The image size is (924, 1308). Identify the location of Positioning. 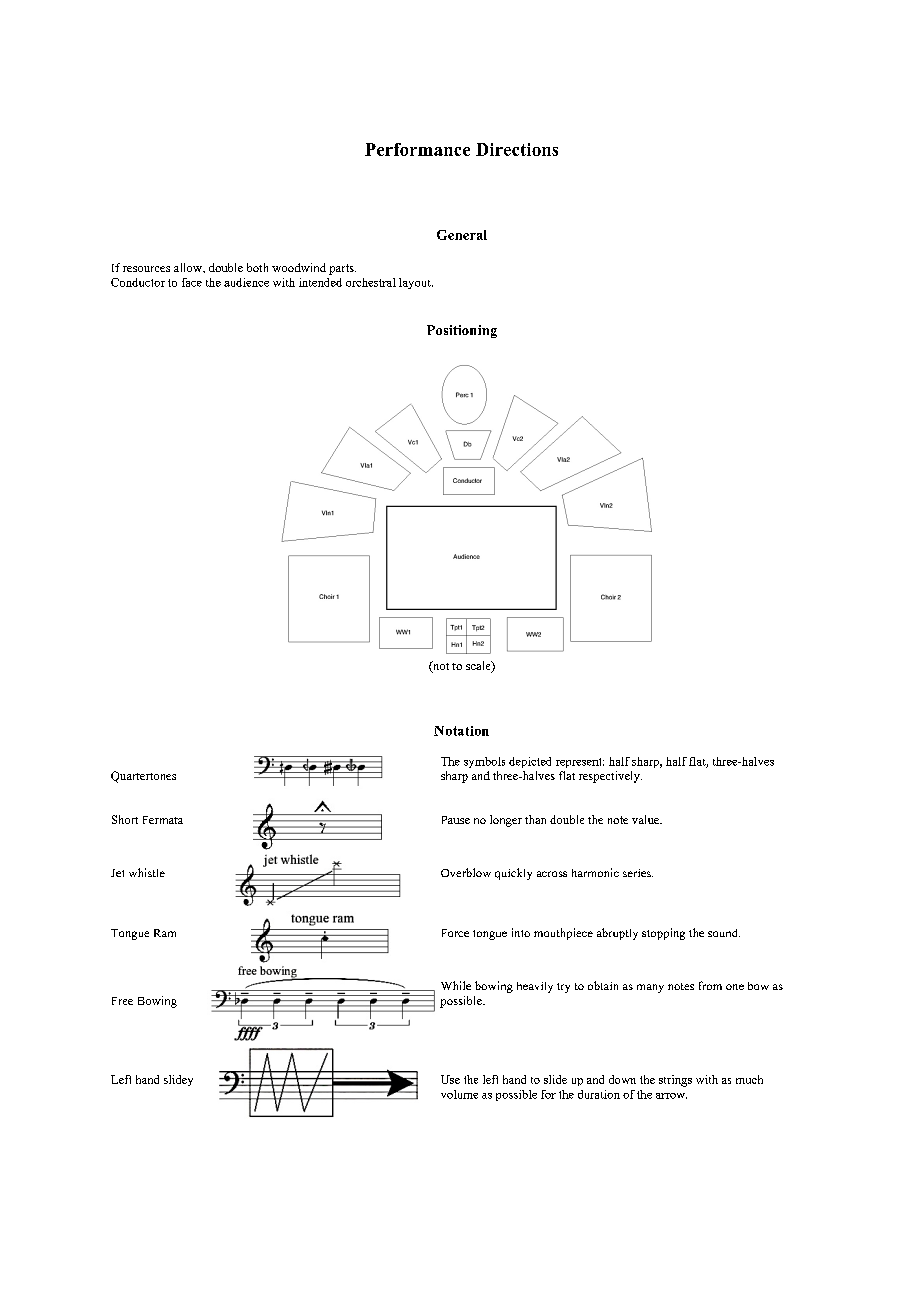
(462, 331).
